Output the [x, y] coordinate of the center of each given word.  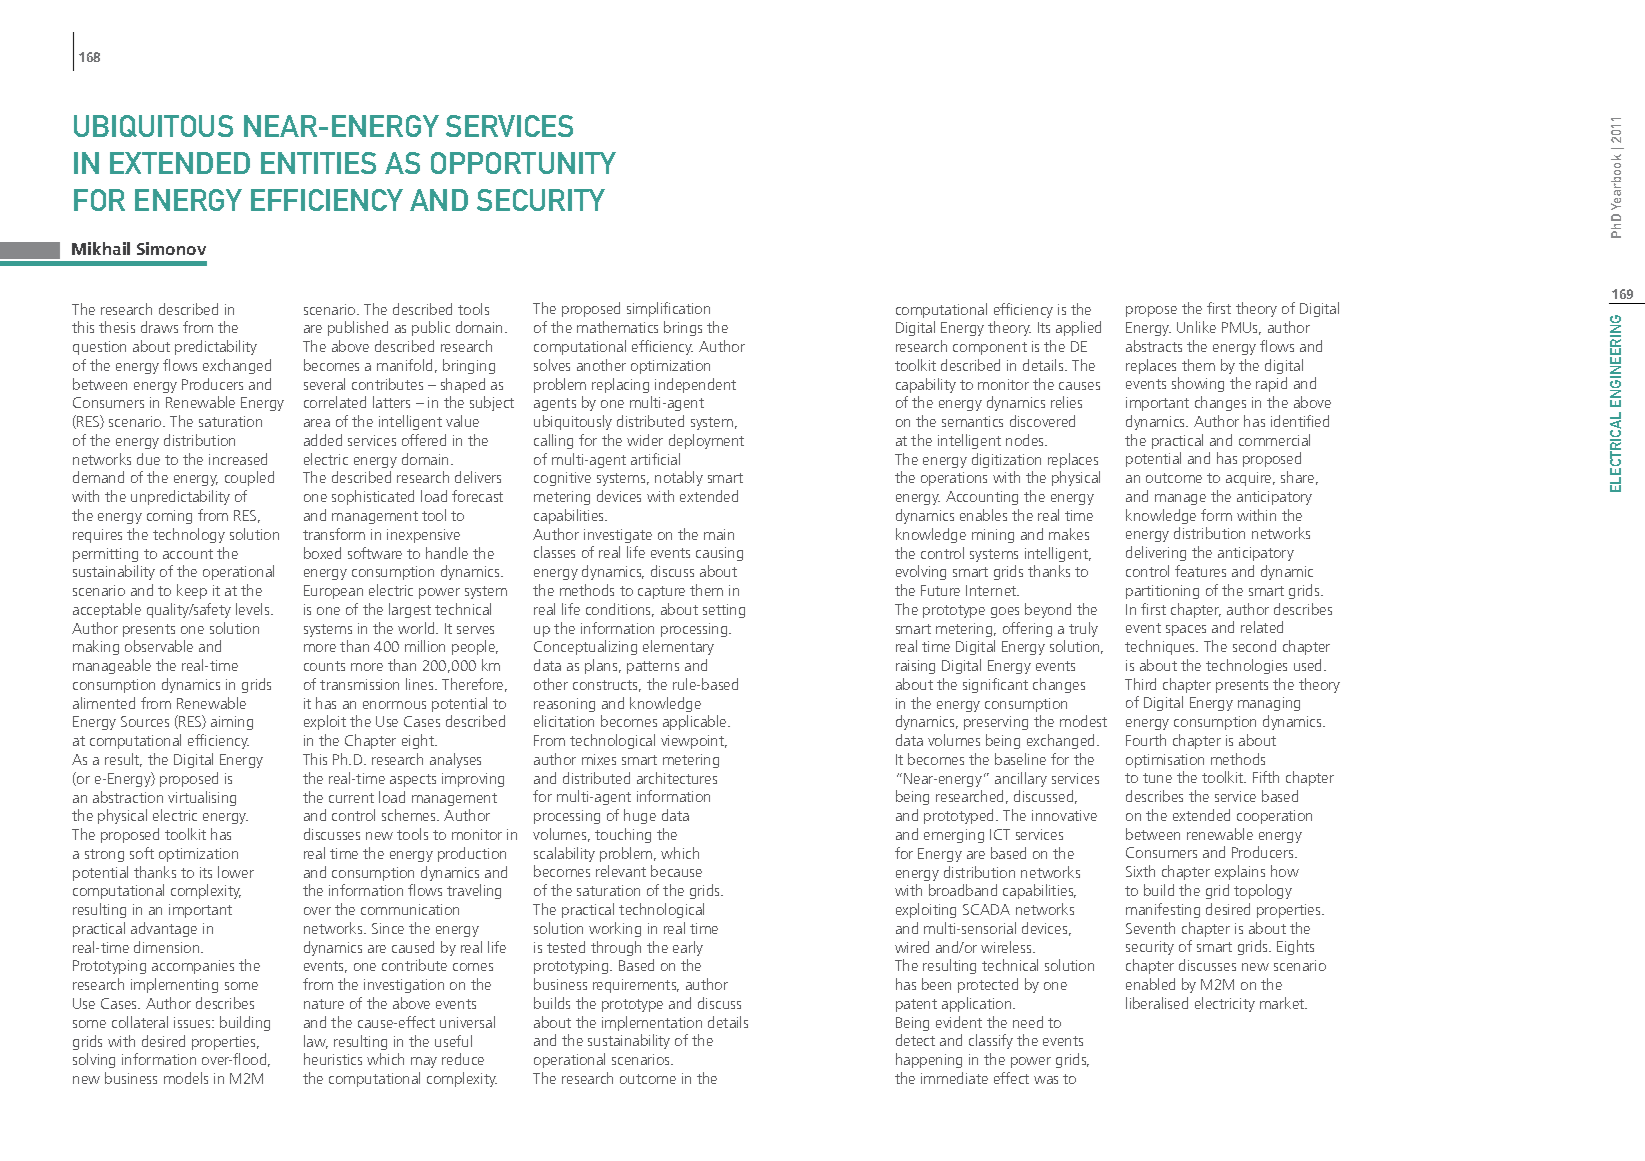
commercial [1274, 440]
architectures [677, 778]
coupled [249, 478]
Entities [318, 163]
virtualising [202, 798]
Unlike [1196, 327]
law [316, 1042]
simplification [668, 309]
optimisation [1165, 761]
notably [679, 478]
